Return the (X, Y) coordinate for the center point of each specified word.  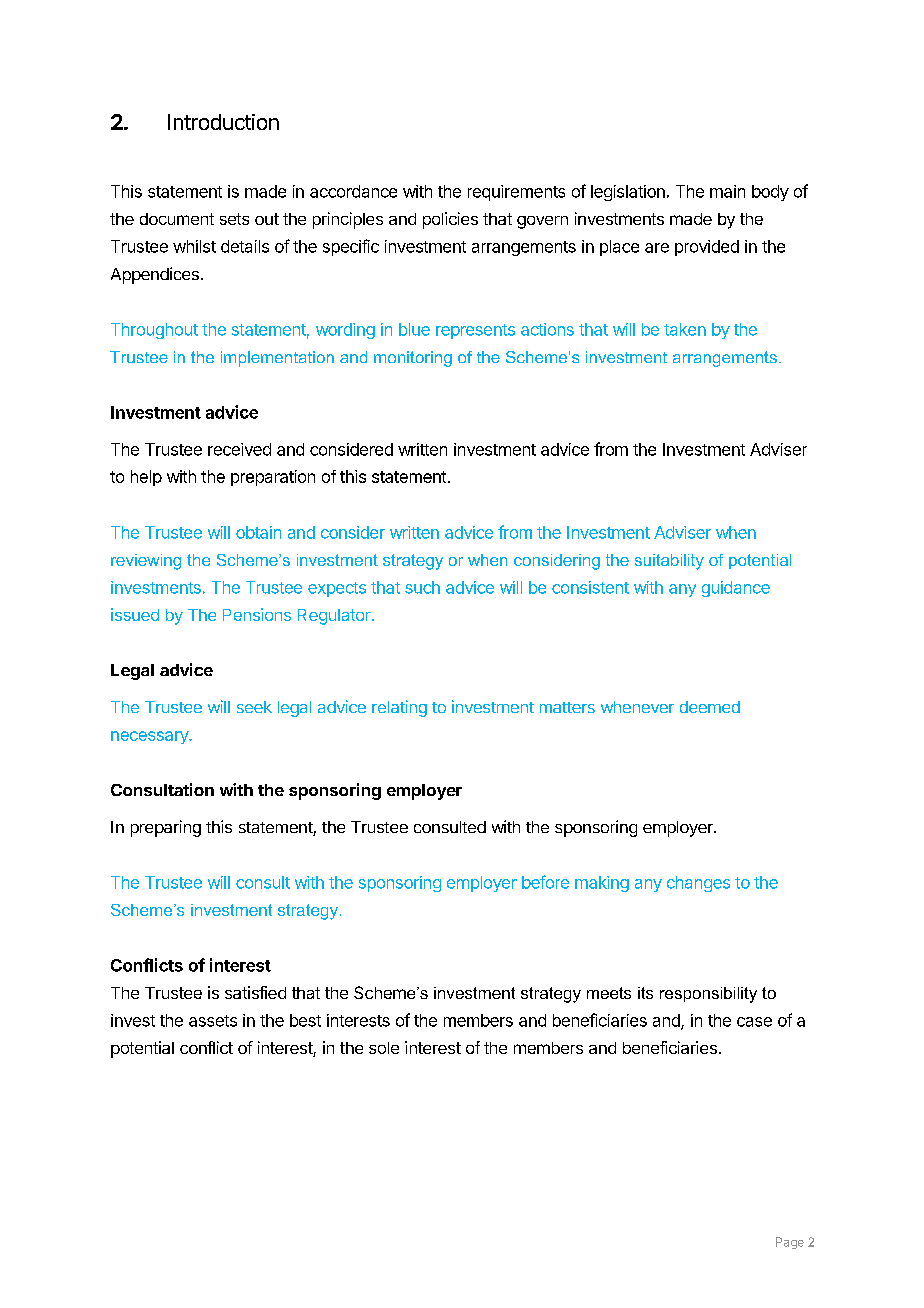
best (305, 1020)
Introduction (223, 122)
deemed (710, 707)
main (727, 191)
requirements (516, 193)
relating (399, 708)
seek (254, 707)
